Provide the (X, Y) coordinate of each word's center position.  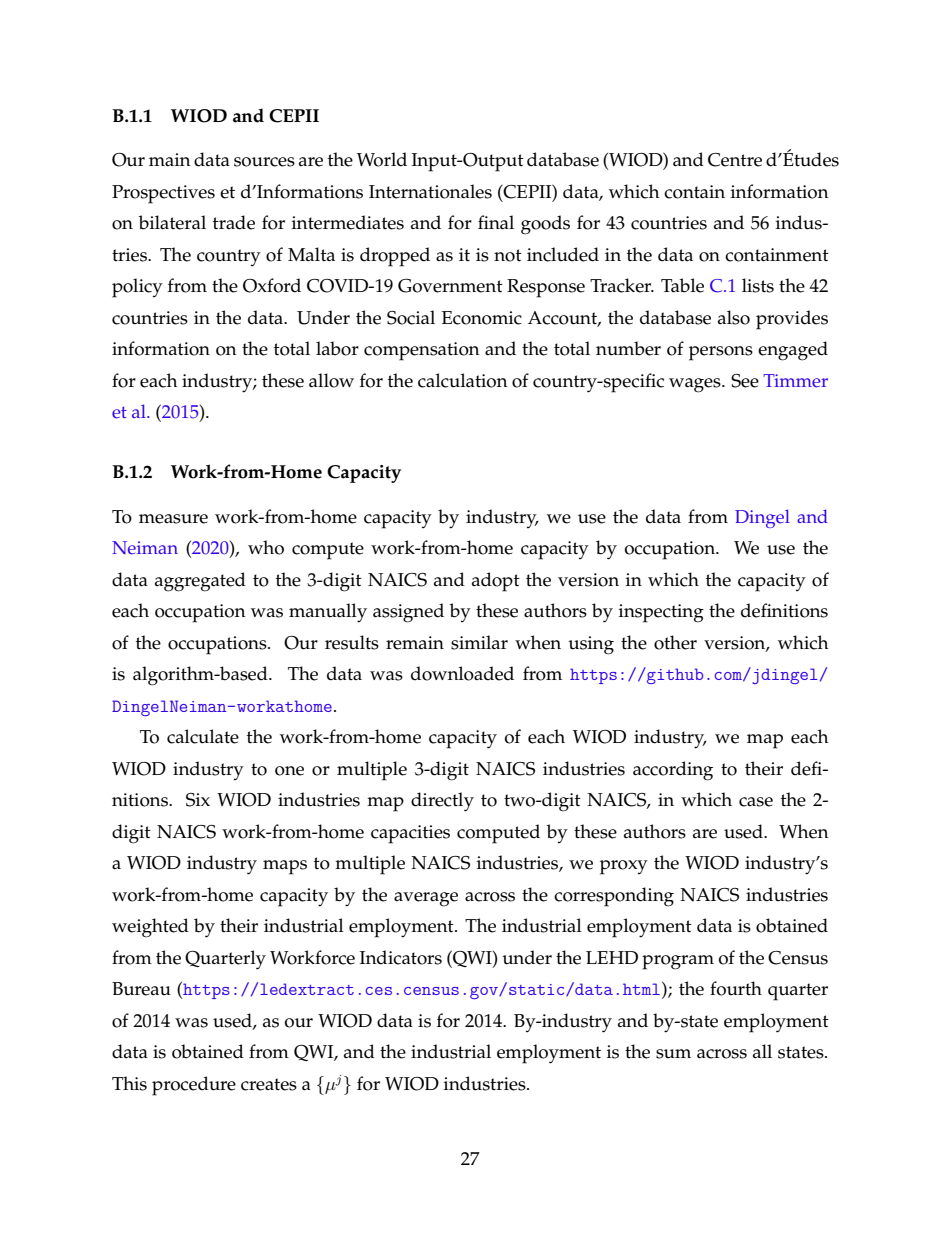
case (756, 802)
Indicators (401, 957)
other (675, 642)
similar (479, 642)
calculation (463, 380)
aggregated (200, 582)
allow (331, 380)
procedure (194, 1086)
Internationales (430, 191)
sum (673, 1054)
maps (285, 867)
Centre (735, 160)
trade (234, 222)
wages (696, 385)
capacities (410, 834)
